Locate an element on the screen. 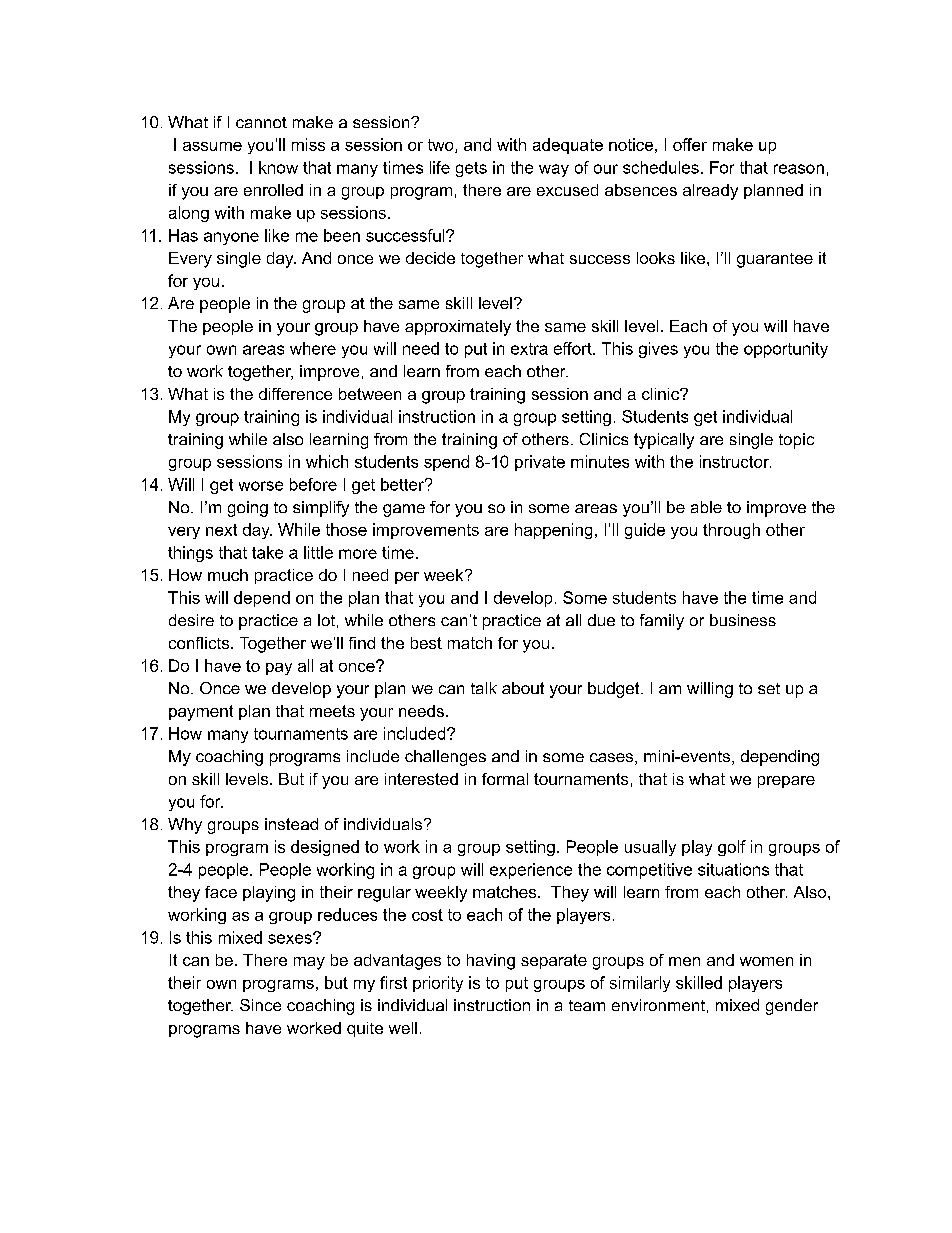  happening is located at coordinates (553, 531).
